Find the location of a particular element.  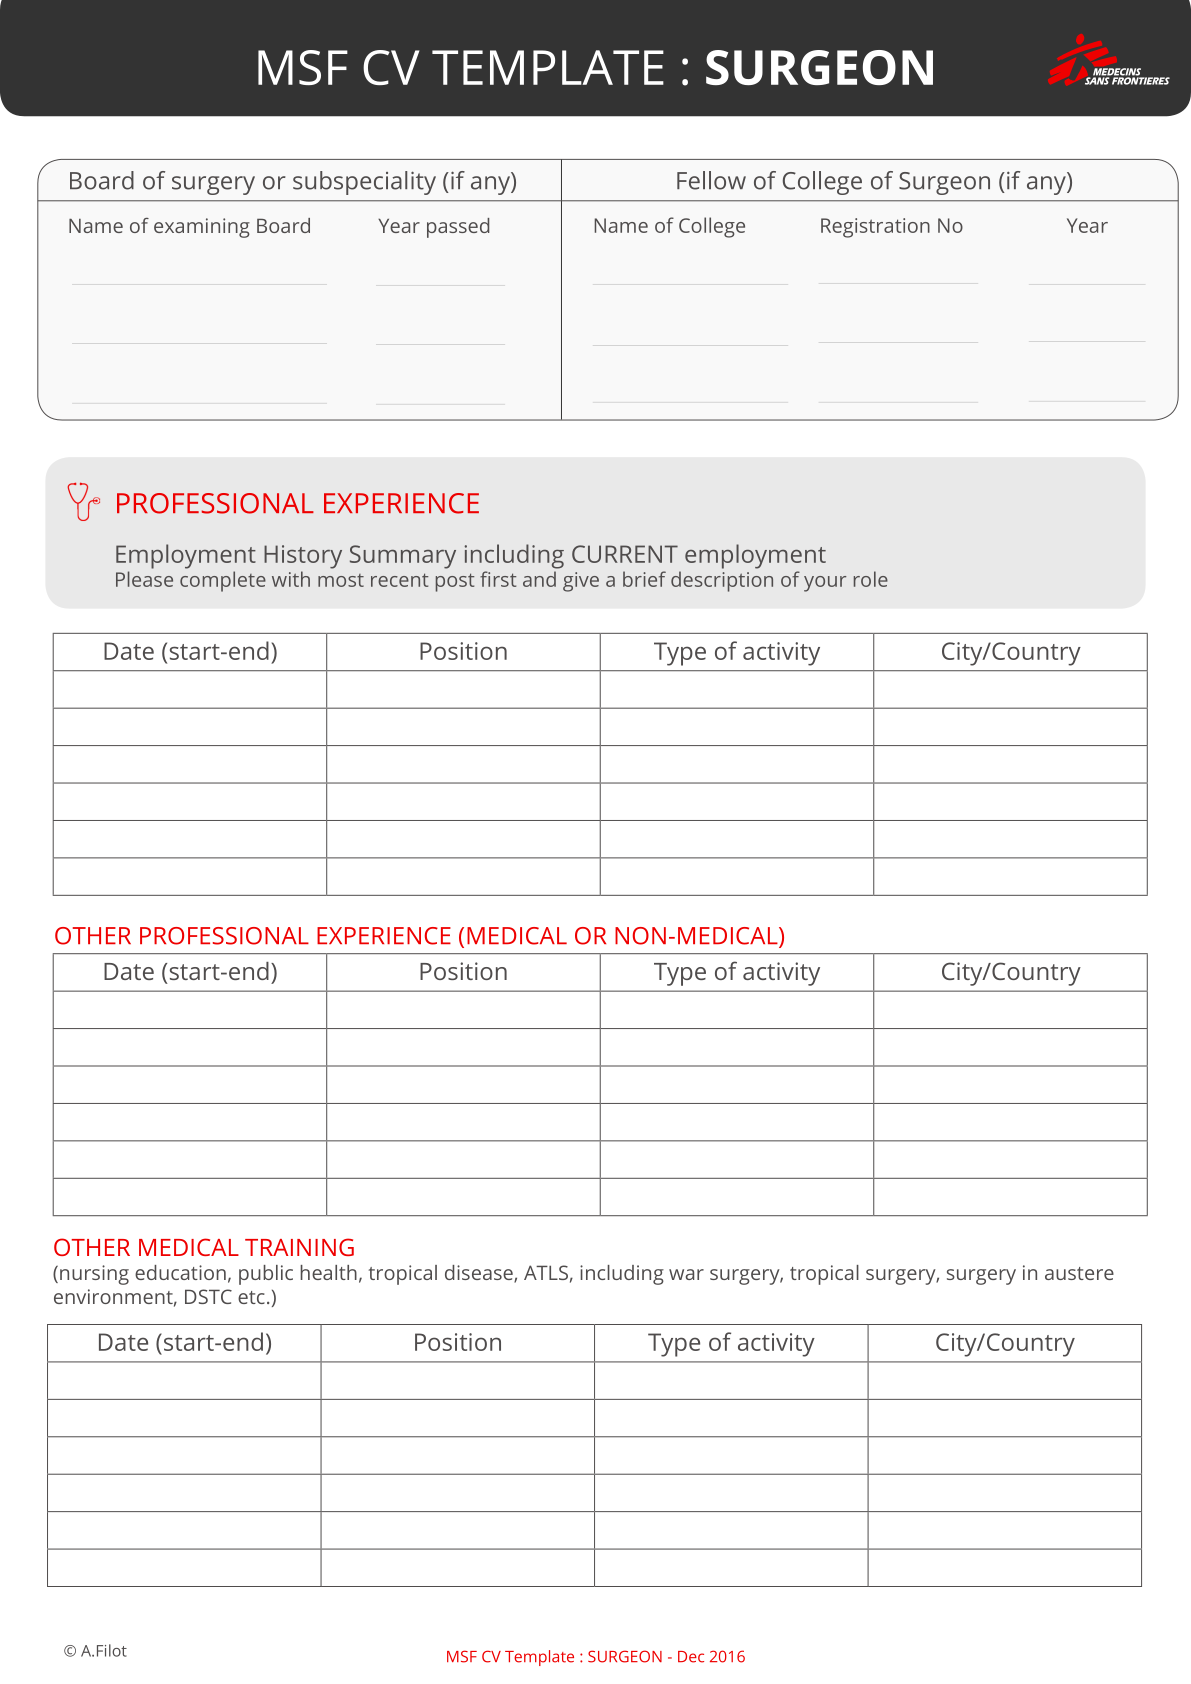

TRAINING is located at coordinates (299, 1247).
